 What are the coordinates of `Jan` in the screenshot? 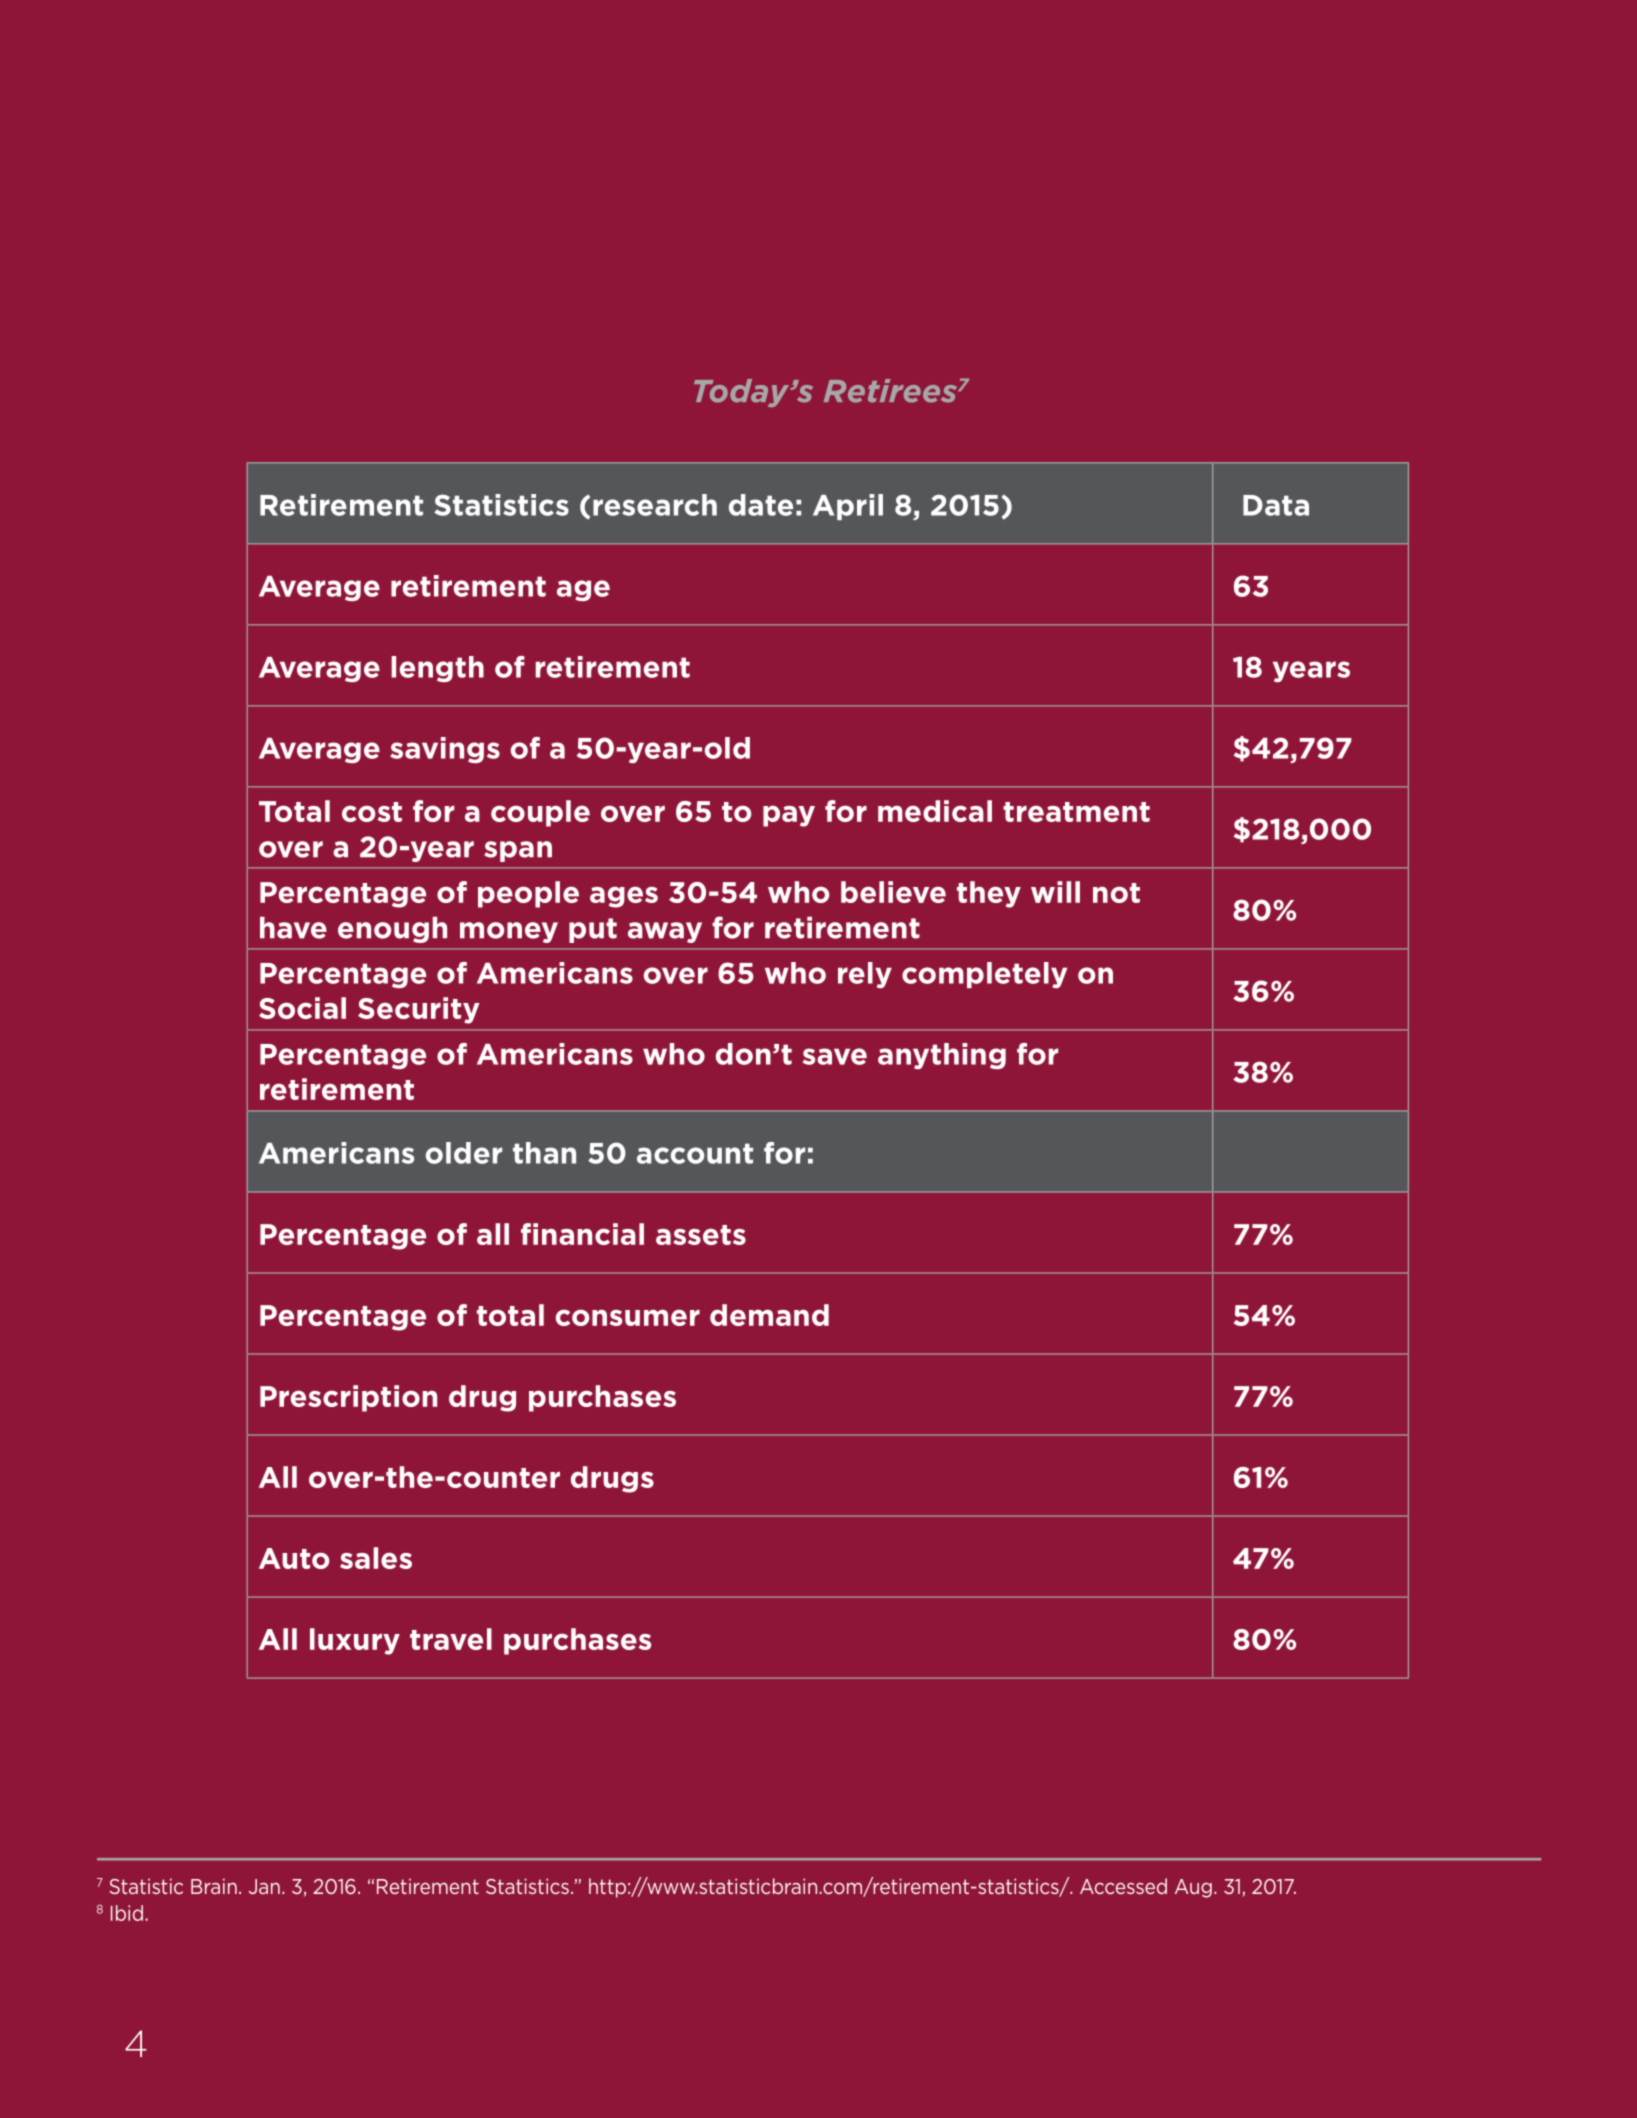 It's located at (264, 1886).
